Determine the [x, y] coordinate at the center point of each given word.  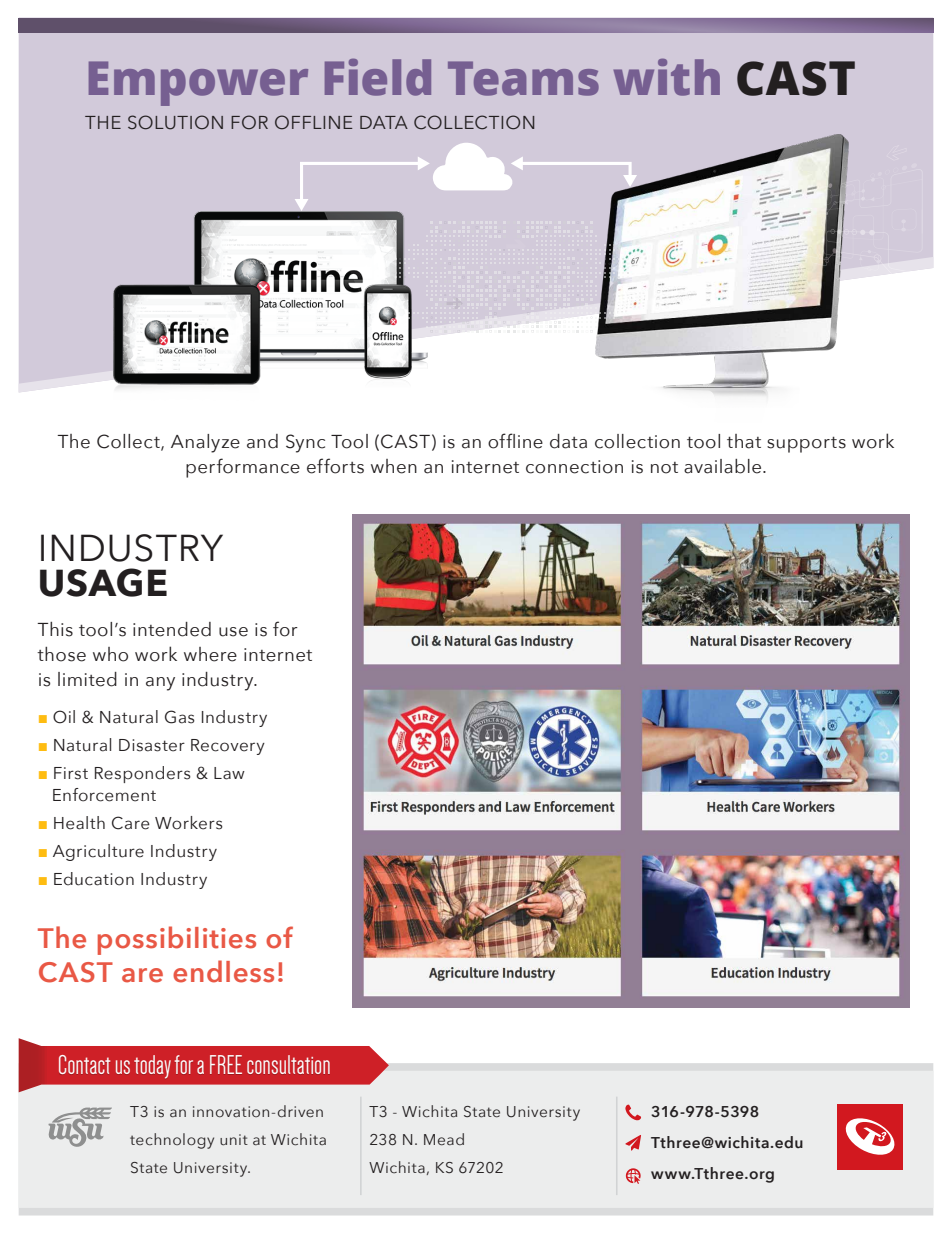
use [233, 632]
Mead [444, 1139]
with [667, 77]
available [724, 466]
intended [172, 629]
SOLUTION [175, 122]
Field [378, 77]
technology [172, 1141]
